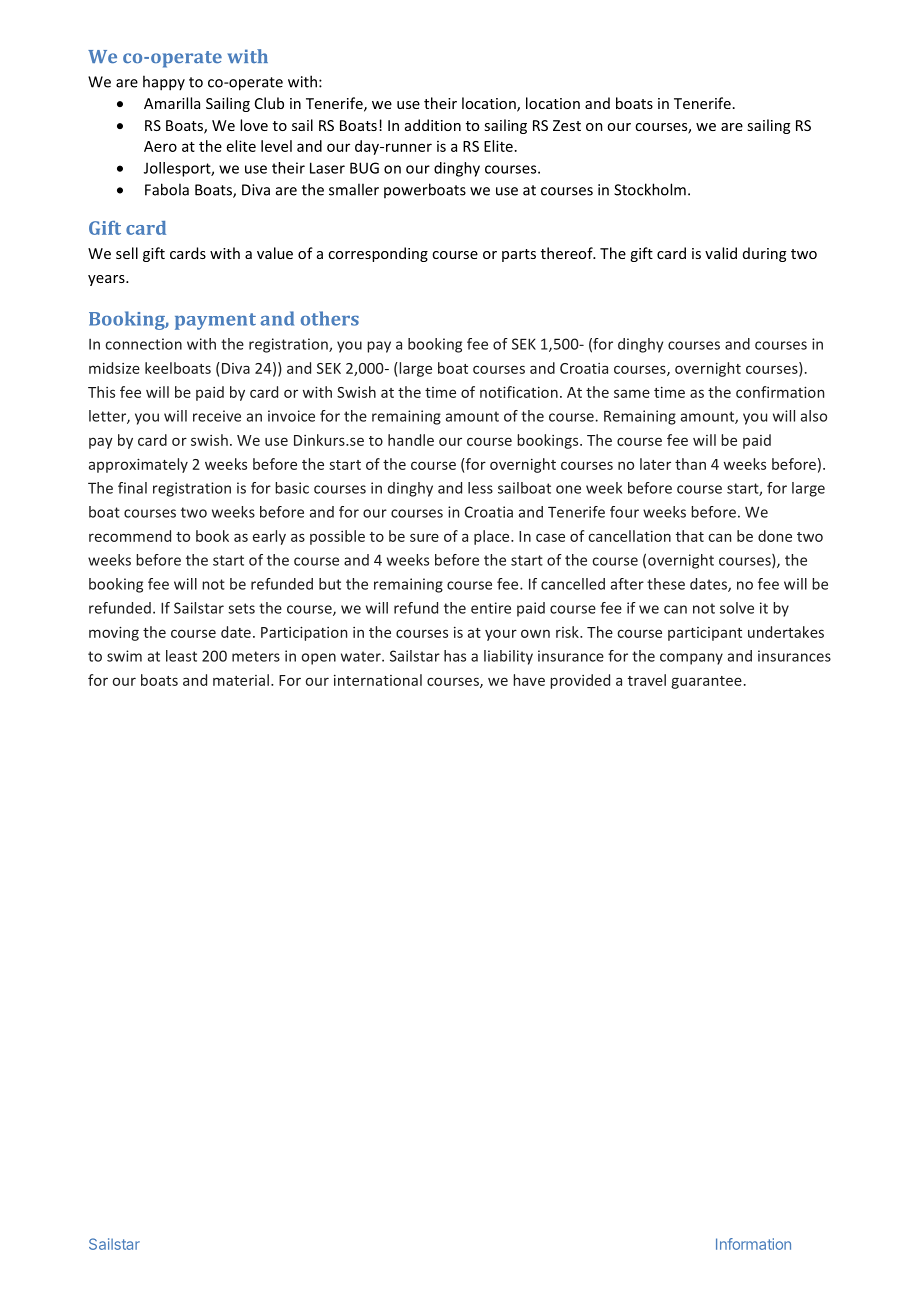 Image resolution: width=924 pixels, height=1308 pixels. Describe the element at coordinates (480, 488) in the screenshot. I see `less` at that location.
